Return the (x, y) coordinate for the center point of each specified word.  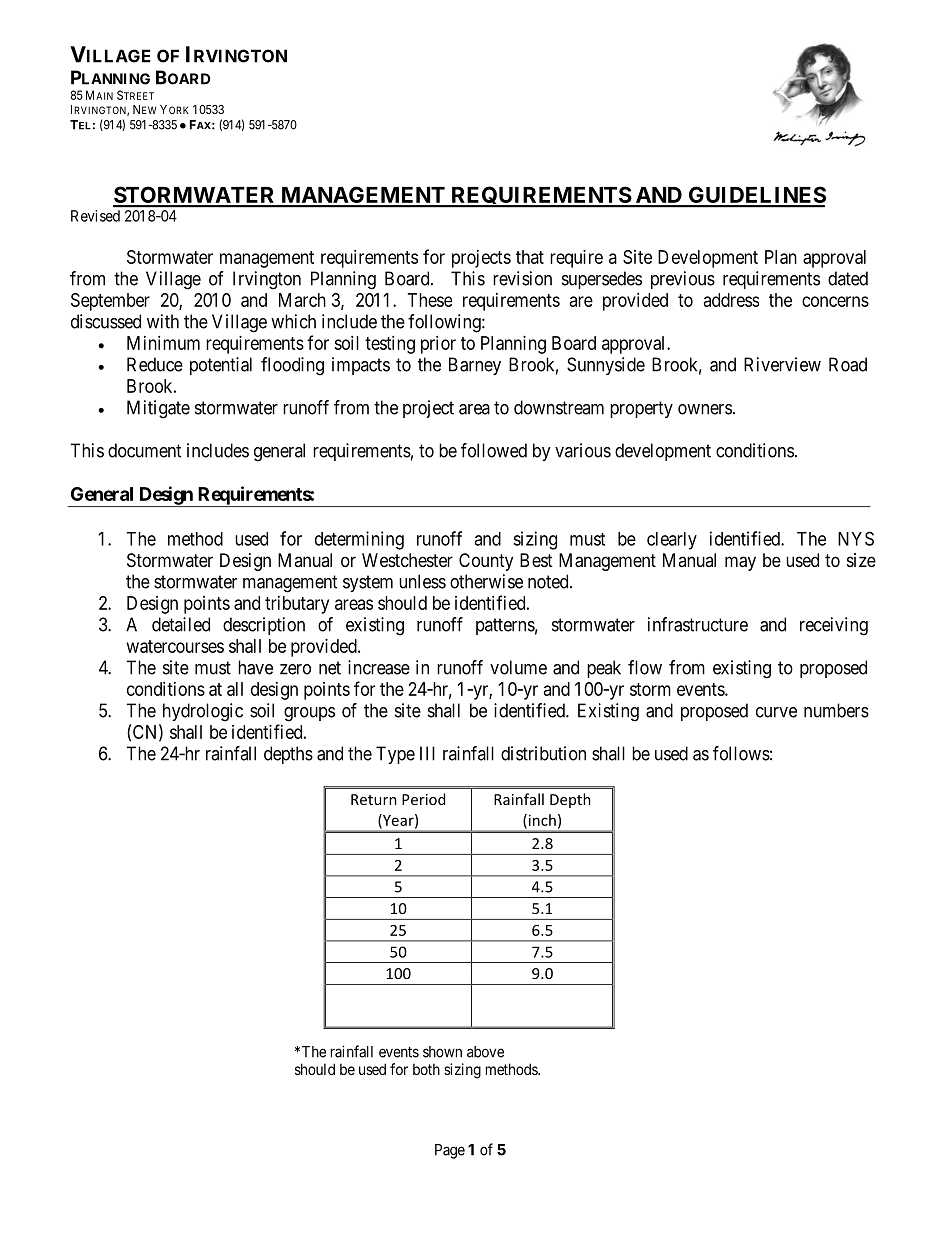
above (485, 1052)
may (740, 563)
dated (848, 278)
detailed (181, 624)
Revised (95, 216)
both (426, 1069)
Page (450, 1151)
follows (741, 753)
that (530, 257)
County (486, 562)
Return (374, 799)
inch (541, 821)
